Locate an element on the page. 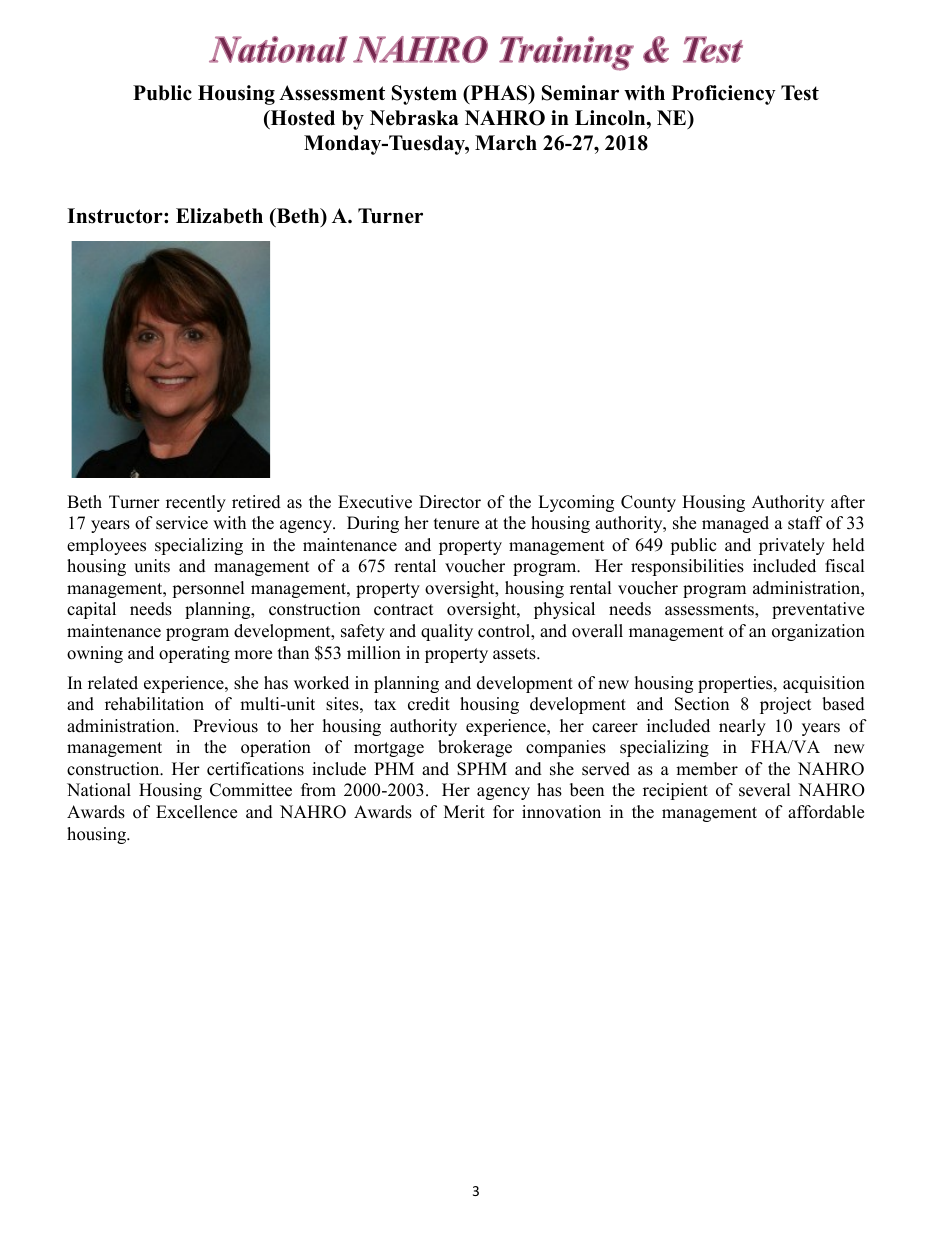  Test is located at coordinates (800, 93).
